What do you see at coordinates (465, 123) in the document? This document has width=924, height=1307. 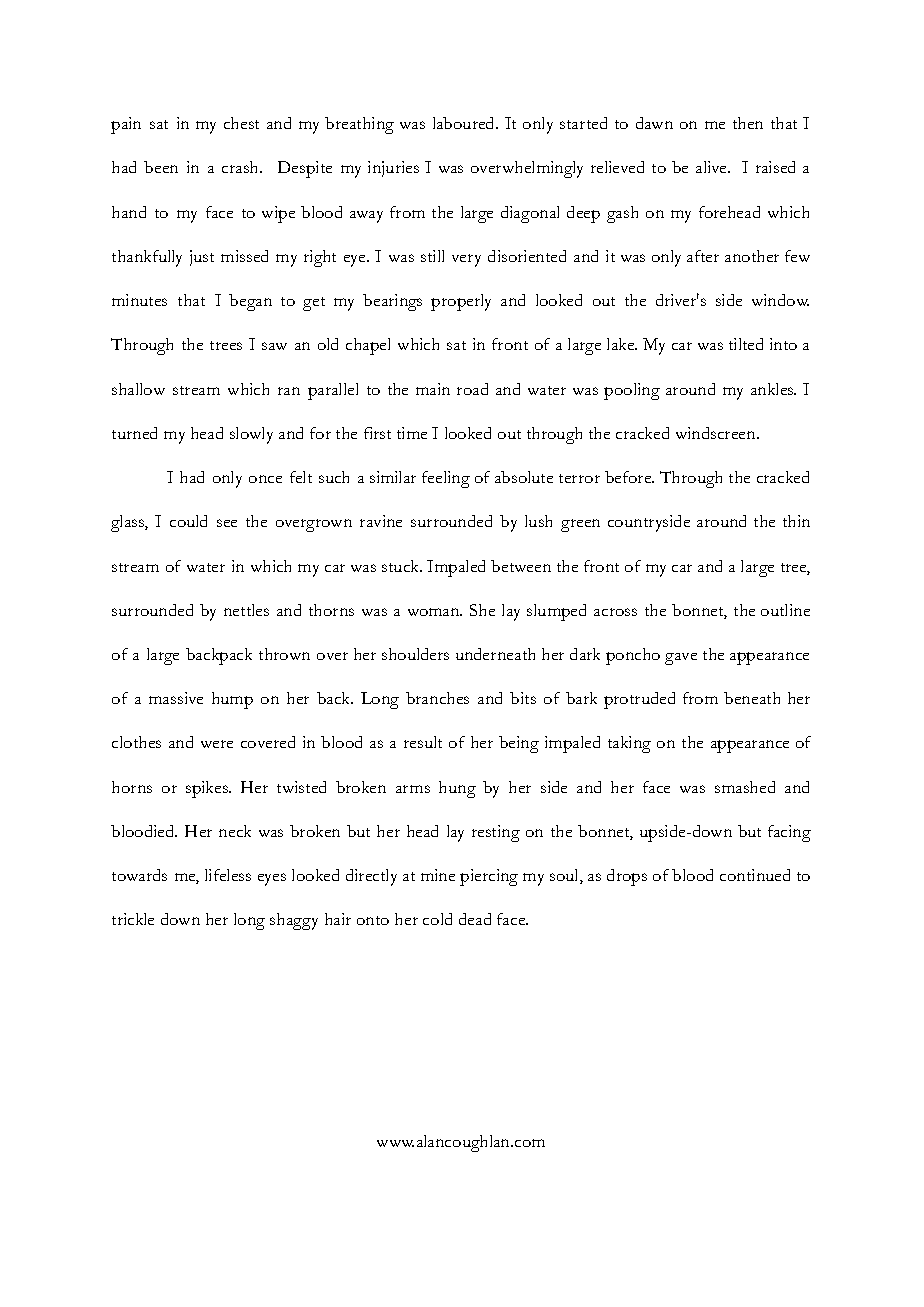 I see `laboured` at bounding box center [465, 123].
